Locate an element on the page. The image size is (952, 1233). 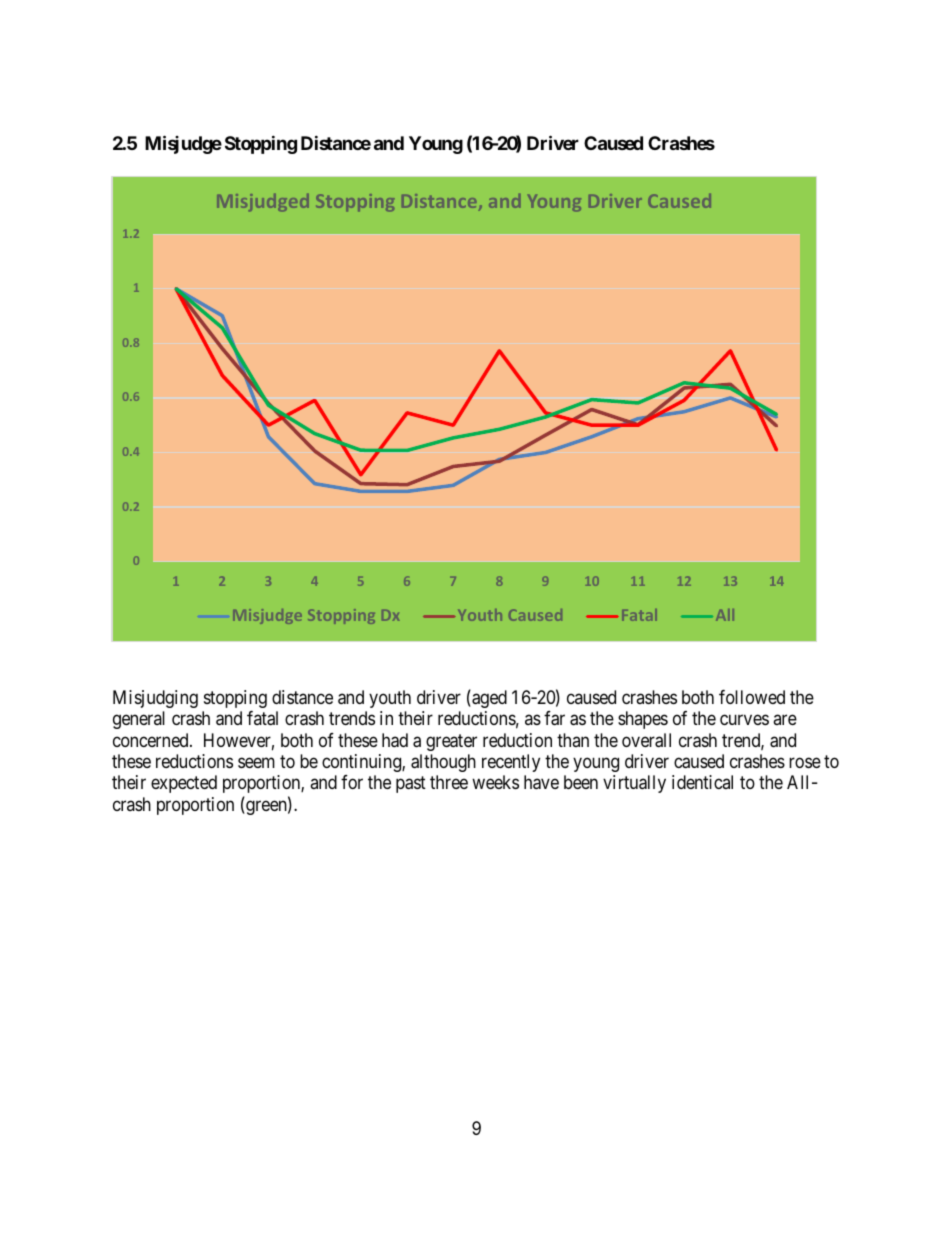
greater is located at coordinates (451, 742).
